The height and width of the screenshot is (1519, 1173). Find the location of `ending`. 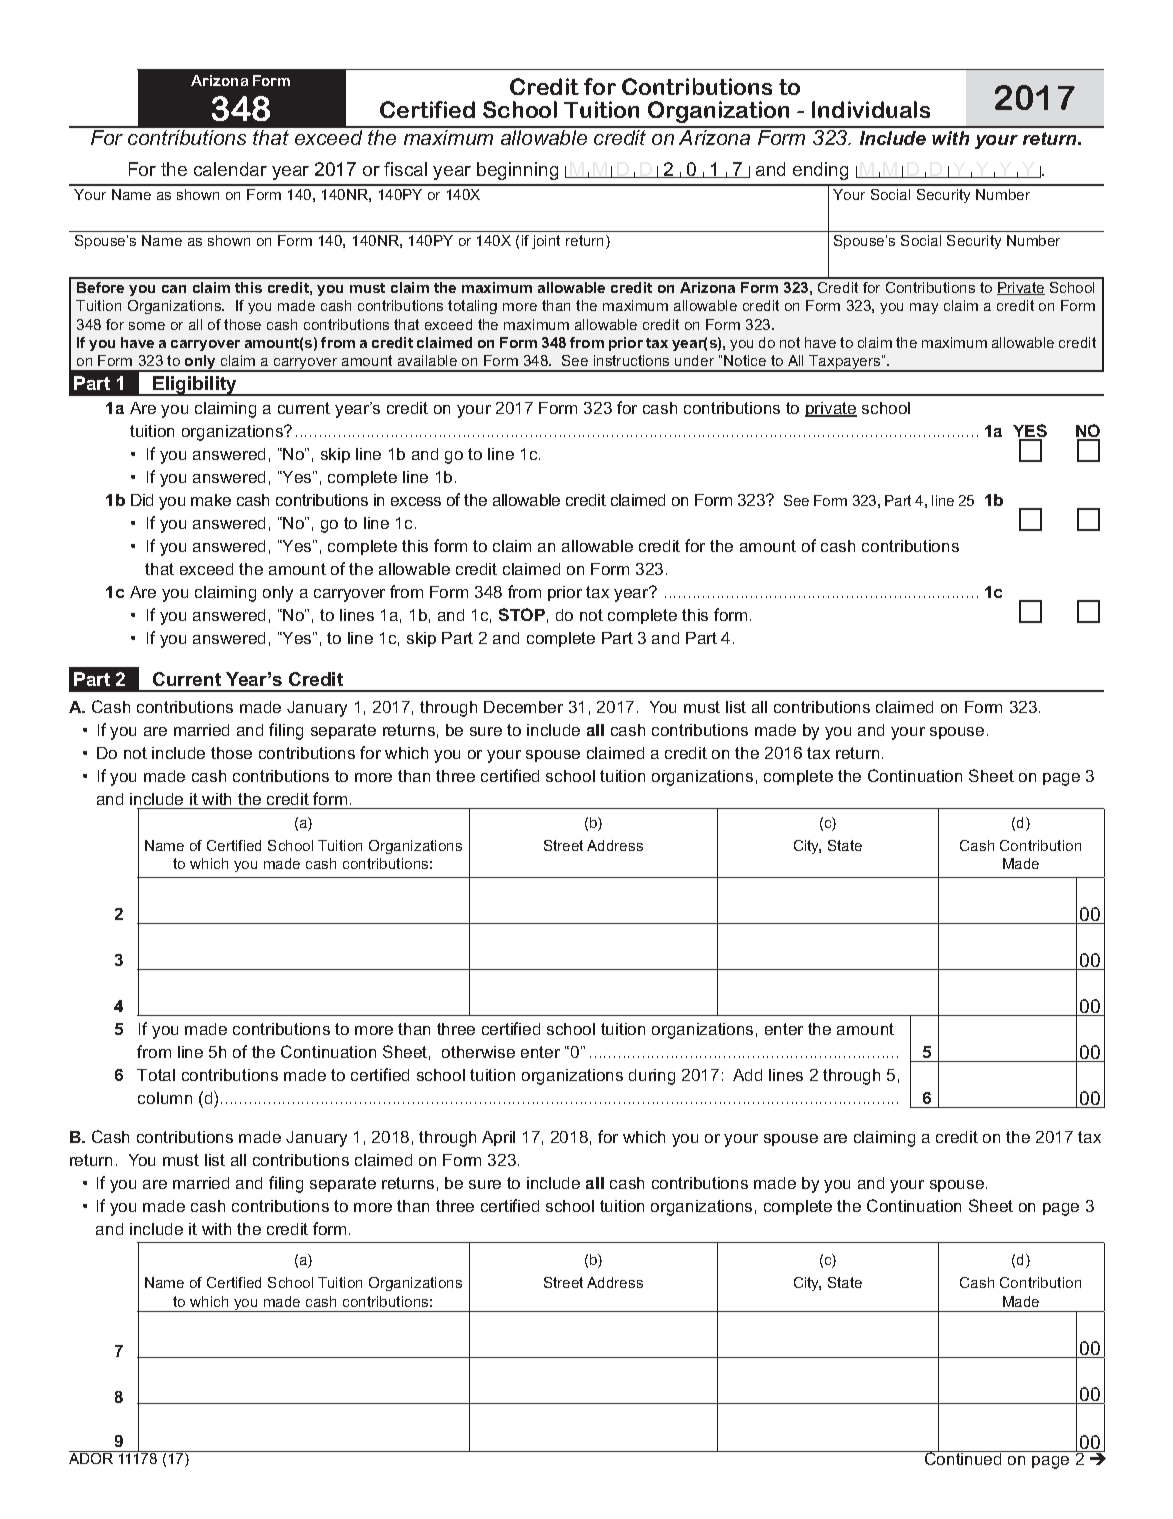

ending is located at coordinates (820, 171).
